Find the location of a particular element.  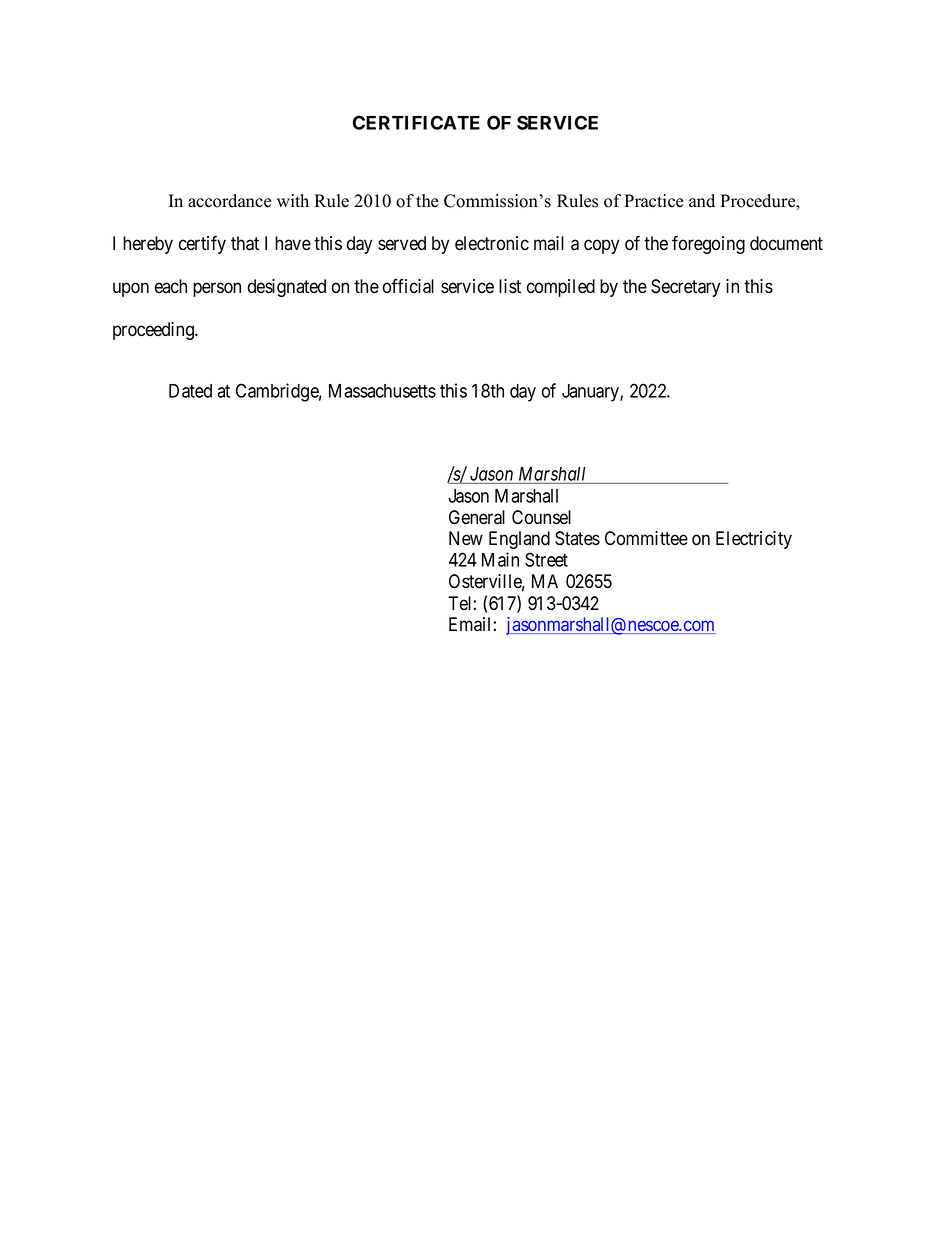

foregoing is located at coordinates (708, 244).
